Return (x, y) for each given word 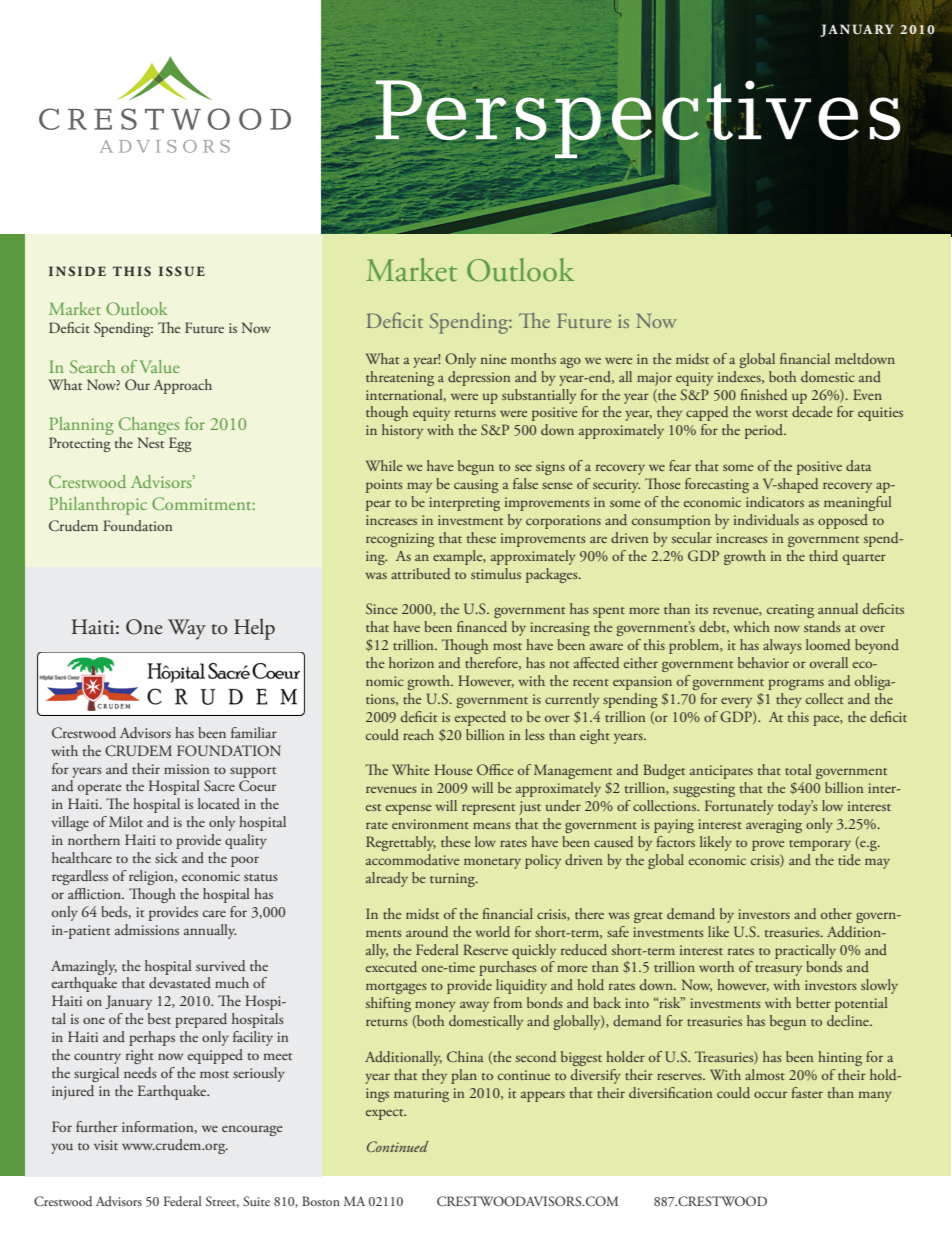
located (219, 803)
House (453, 769)
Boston (321, 1201)
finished (764, 394)
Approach (182, 386)
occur (770, 1094)
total (798, 769)
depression (479, 378)
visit (106, 1145)
